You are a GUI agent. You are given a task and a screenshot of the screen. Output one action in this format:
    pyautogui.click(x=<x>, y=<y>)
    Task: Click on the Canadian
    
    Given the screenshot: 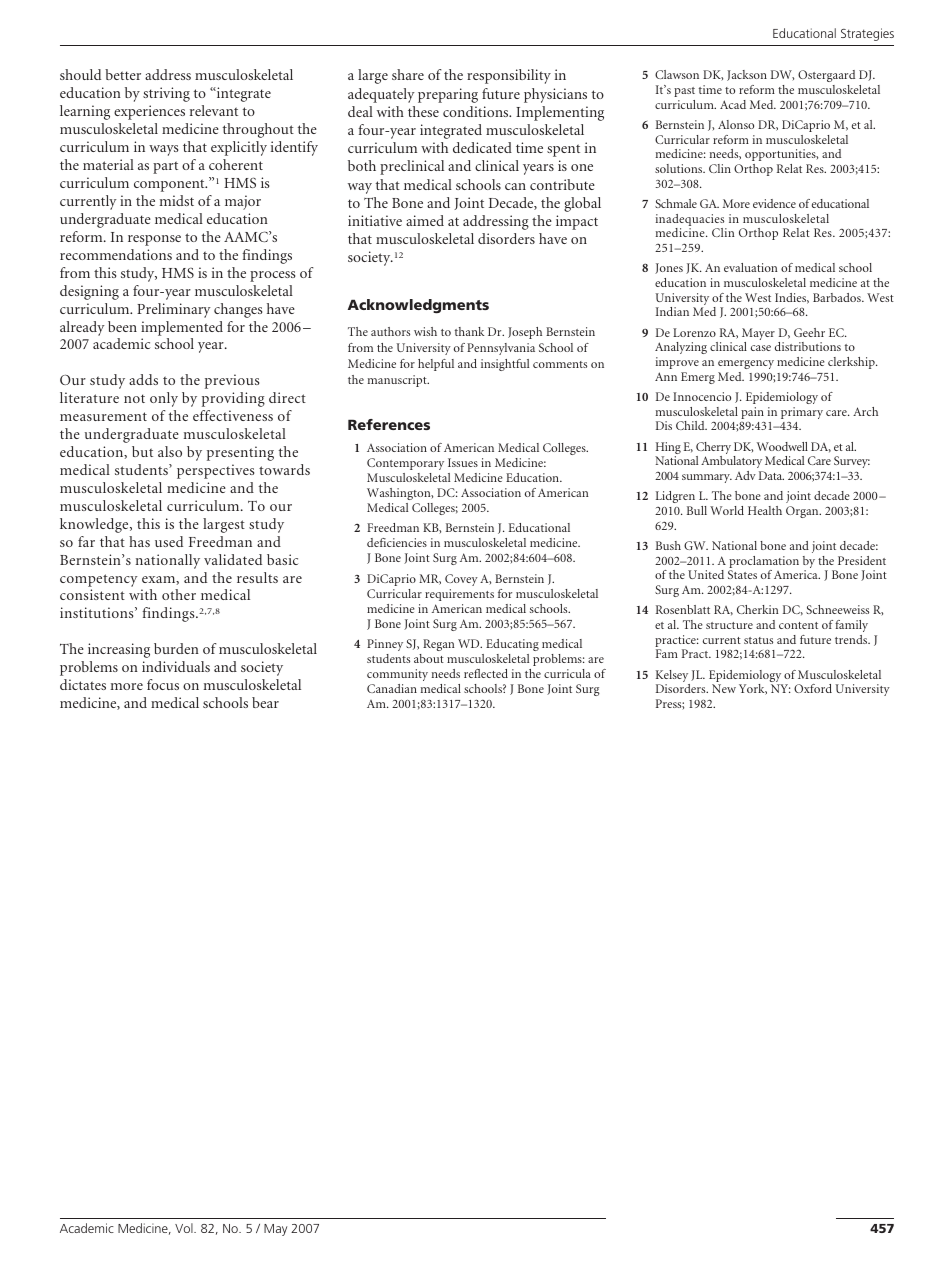 What is the action you would take?
    pyautogui.click(x=392, y=688)
